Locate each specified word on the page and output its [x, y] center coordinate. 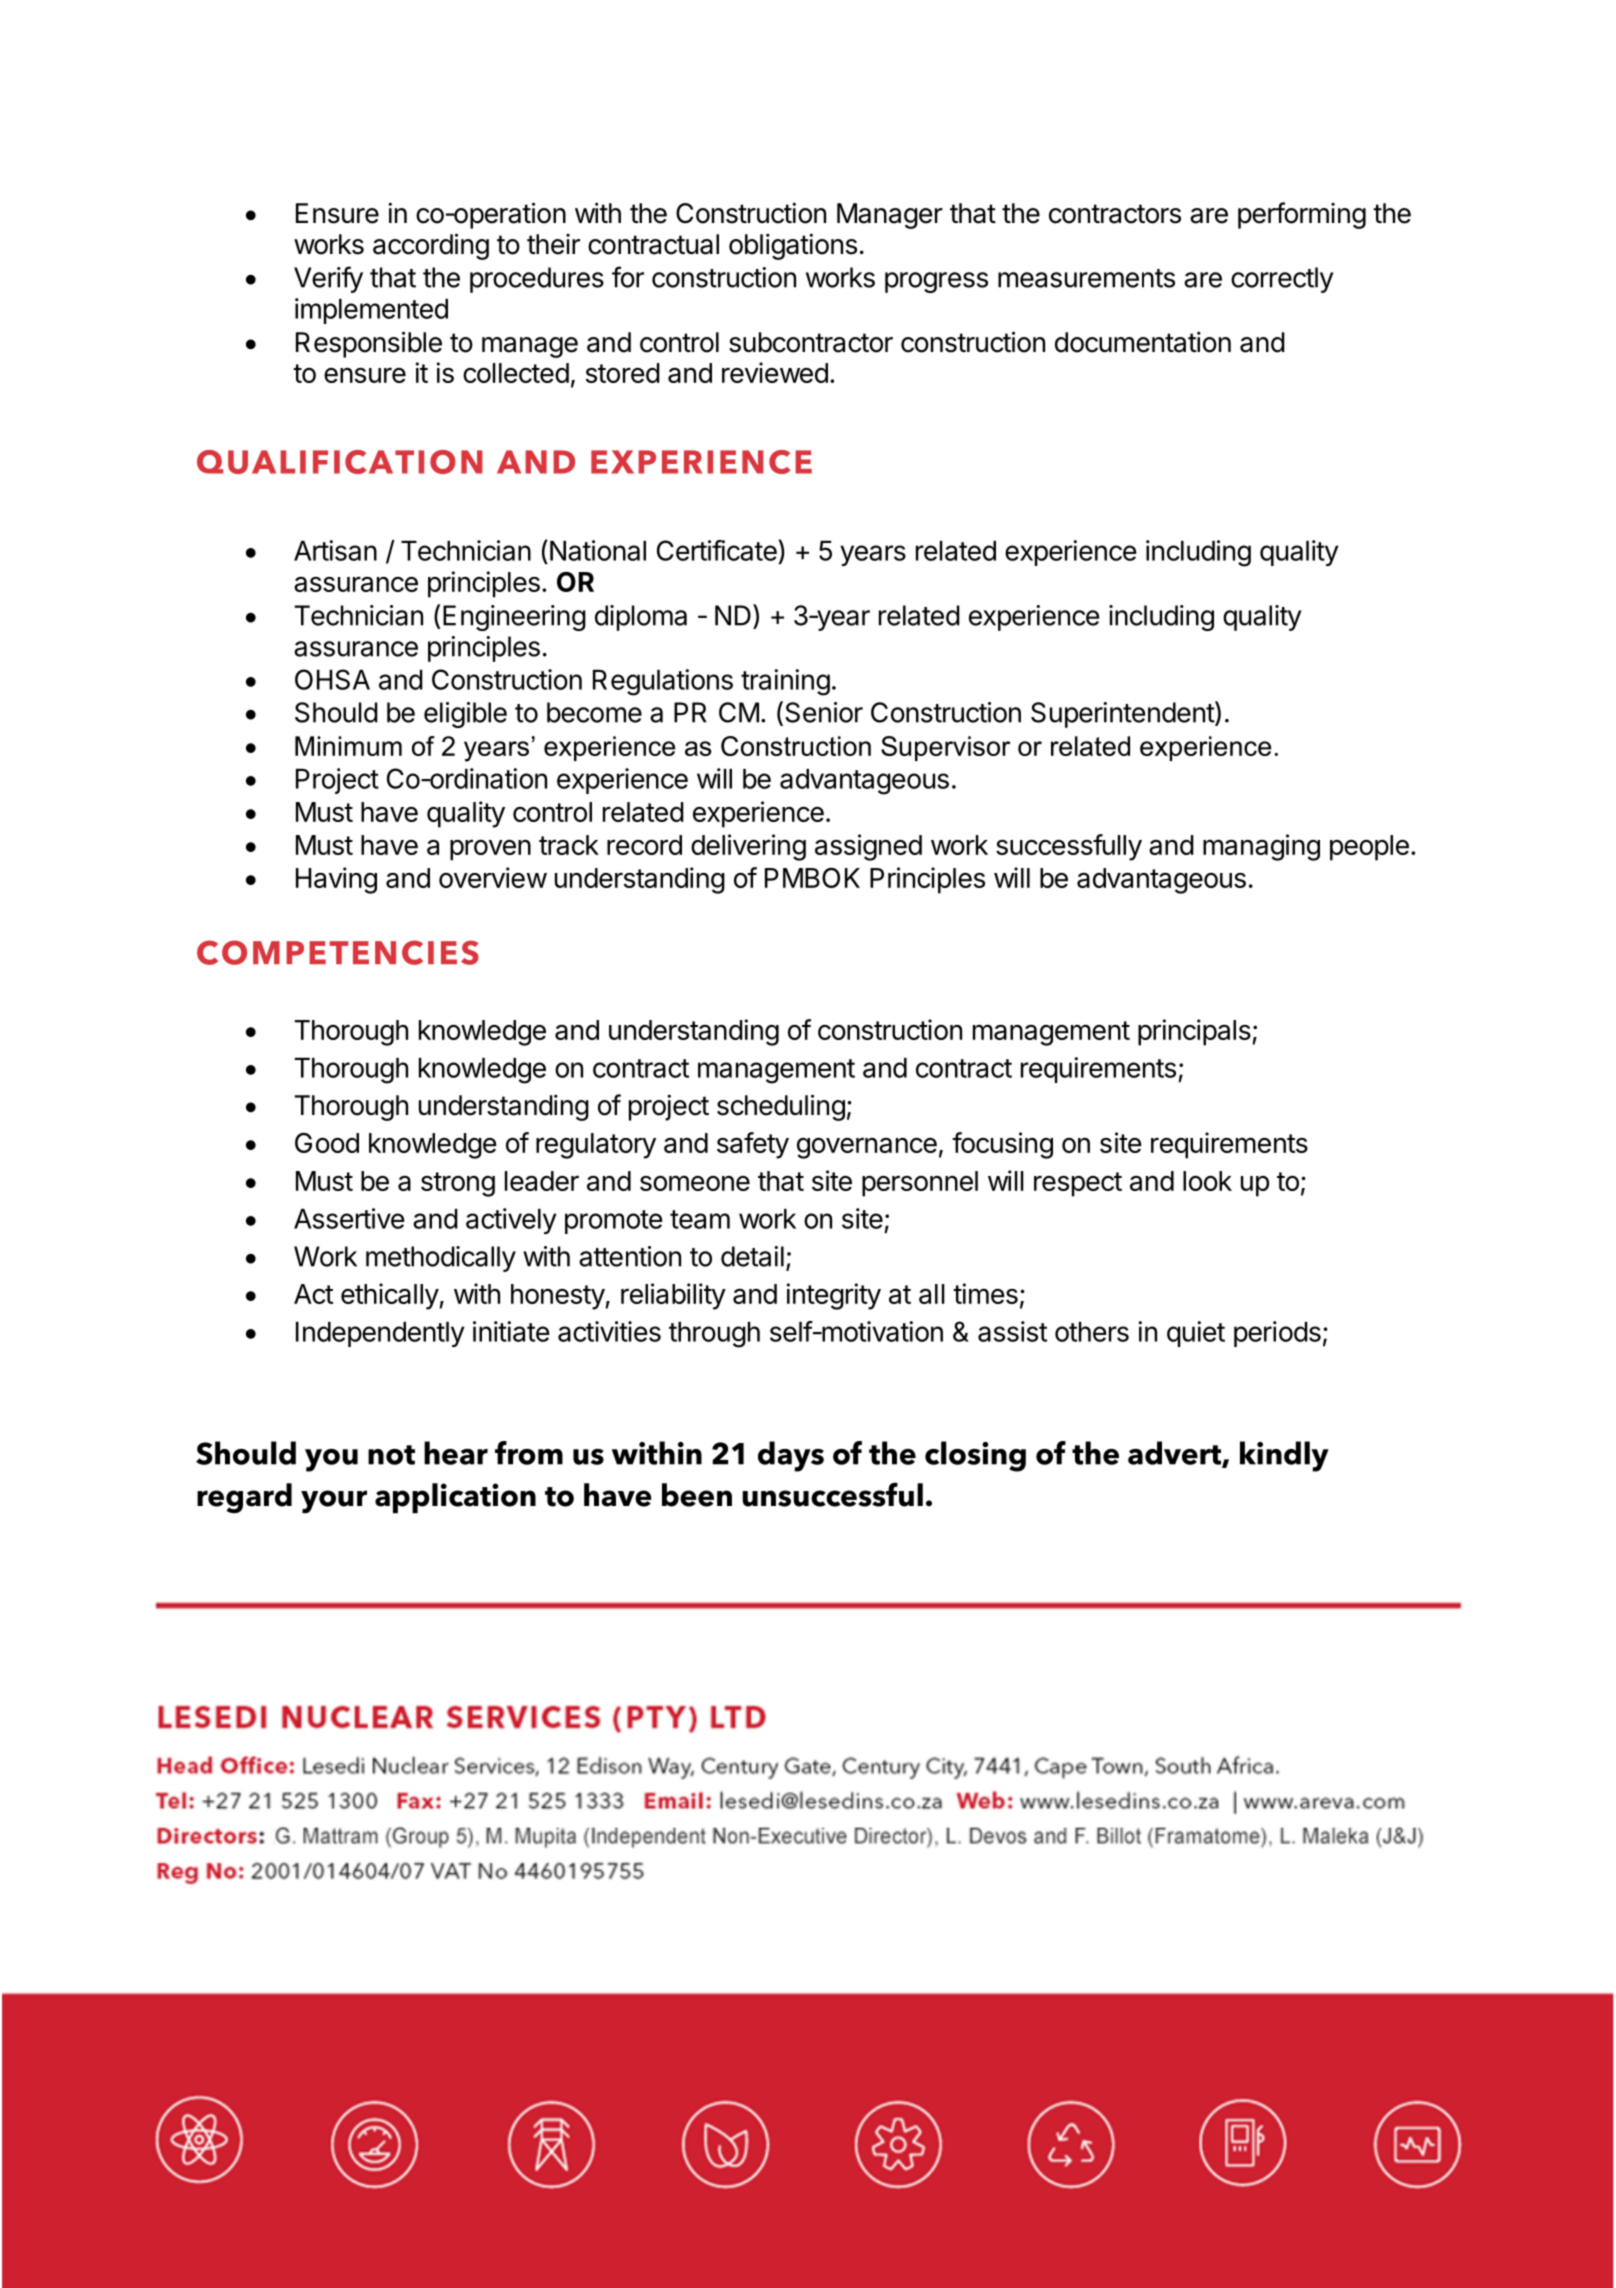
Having [336, 880]
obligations [793, 246]
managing [1261, 847]
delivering [748, 847]
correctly [1282, 280]
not [391, 1455]
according [431, 246]
